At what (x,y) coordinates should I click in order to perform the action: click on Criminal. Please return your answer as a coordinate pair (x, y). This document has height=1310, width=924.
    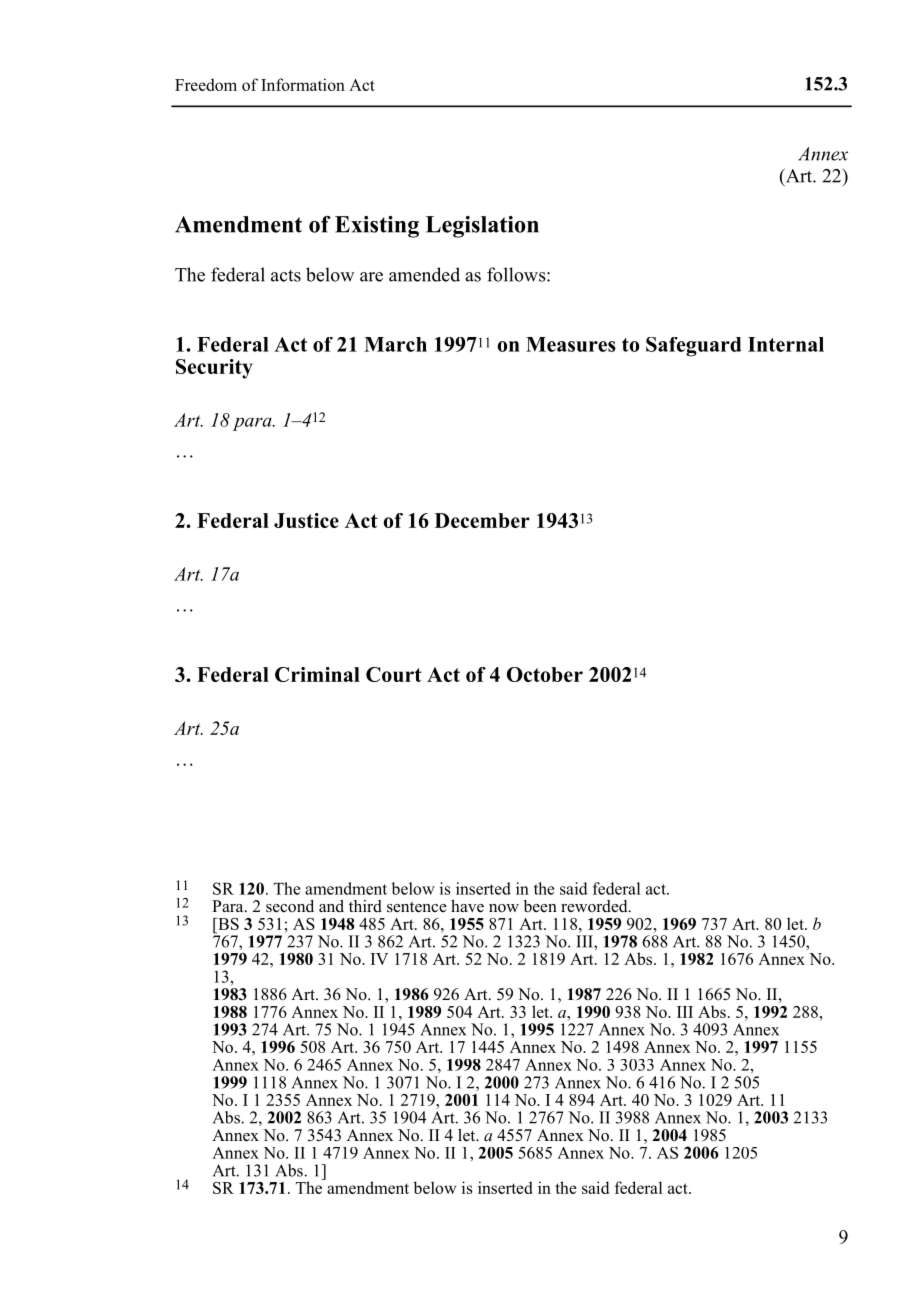
    Looking at the image, I should click on (317, 674).
